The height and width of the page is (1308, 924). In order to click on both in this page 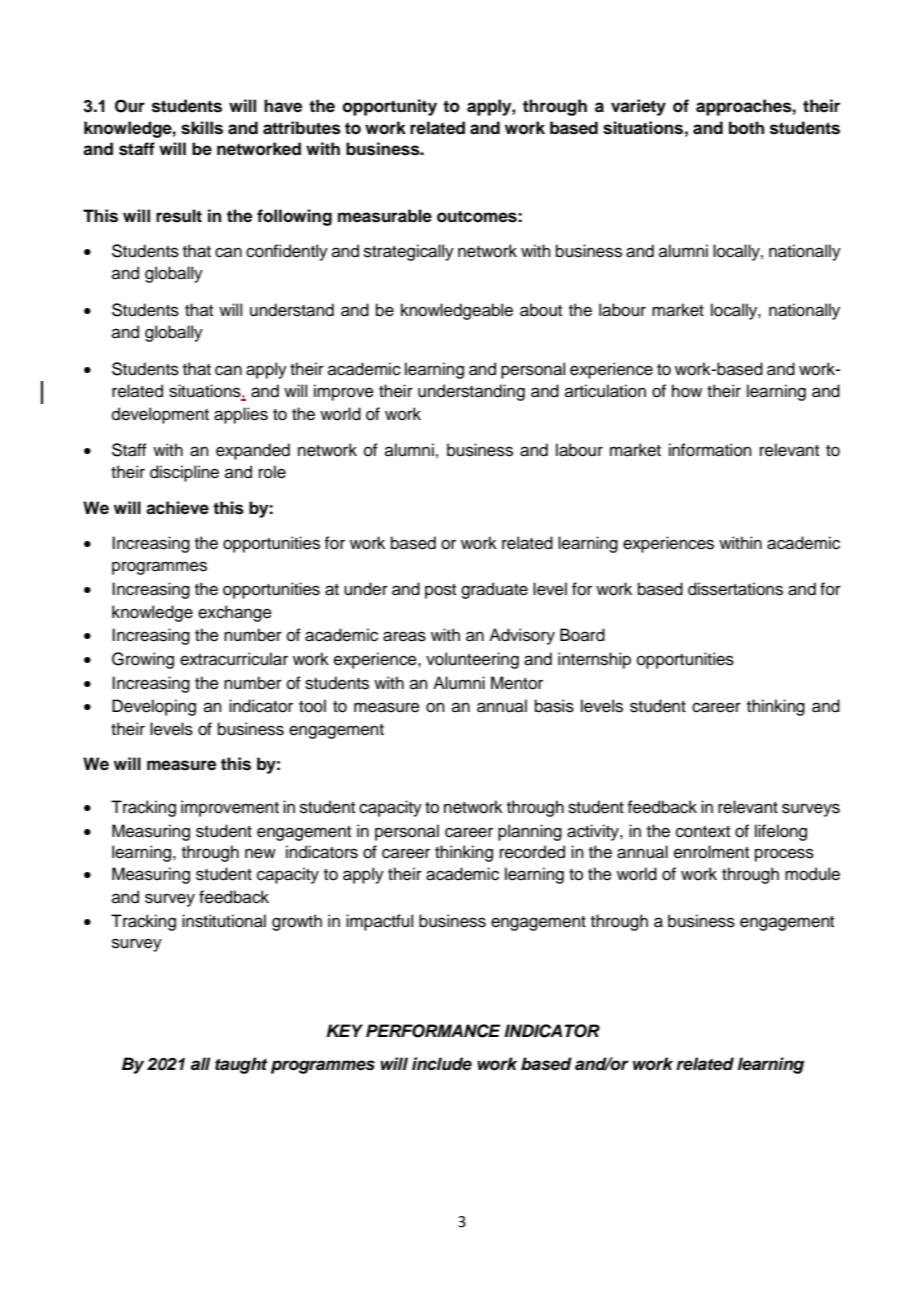, I will do `click(746, 128)`.
